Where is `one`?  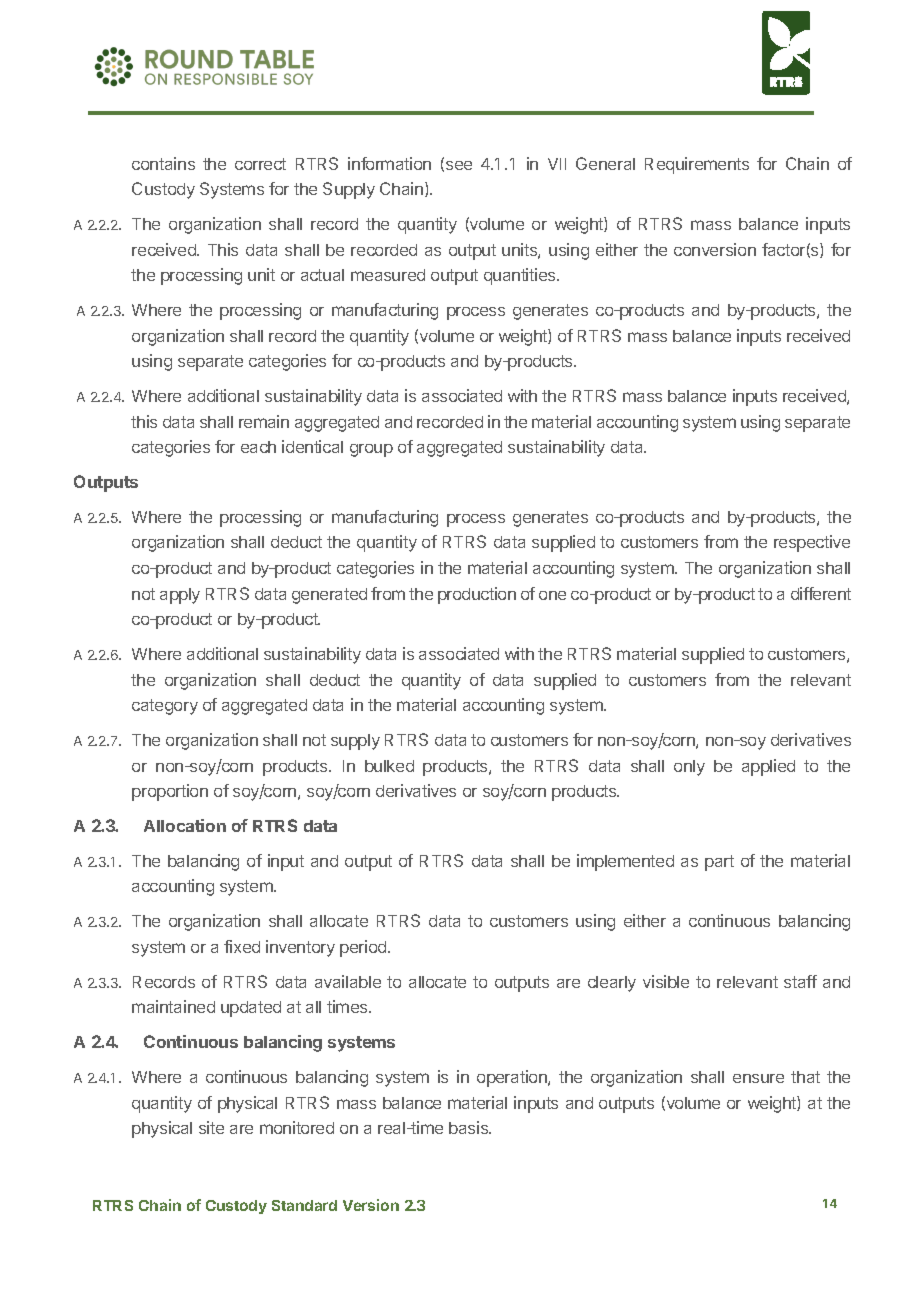 one is located at coordinates (552, 595).
